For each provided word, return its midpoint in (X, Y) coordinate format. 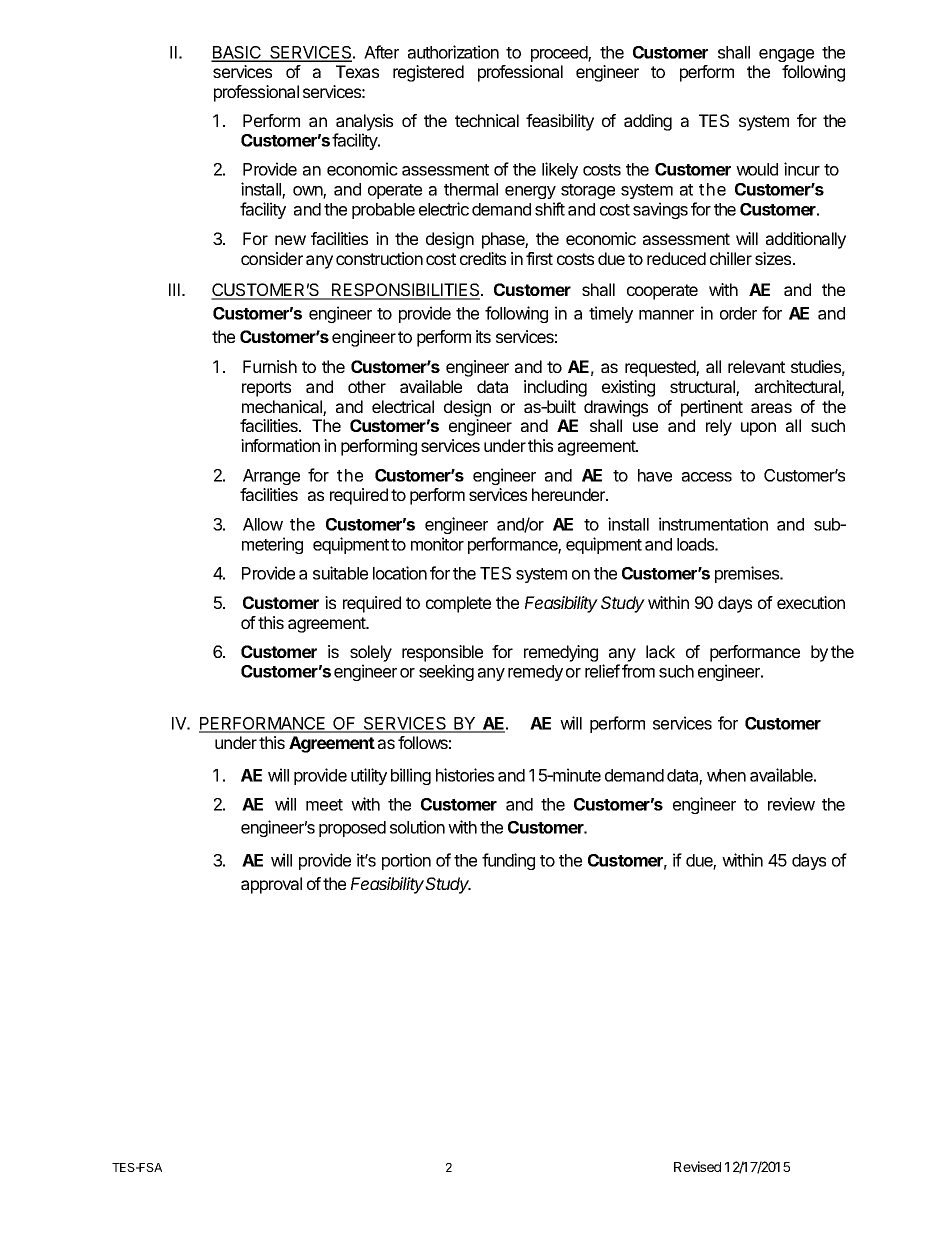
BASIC (237, 53)
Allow (263, 524)
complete (458, 604)
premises (748, 574)
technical (487, 120)
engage (786, 55)
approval (271, 885)
